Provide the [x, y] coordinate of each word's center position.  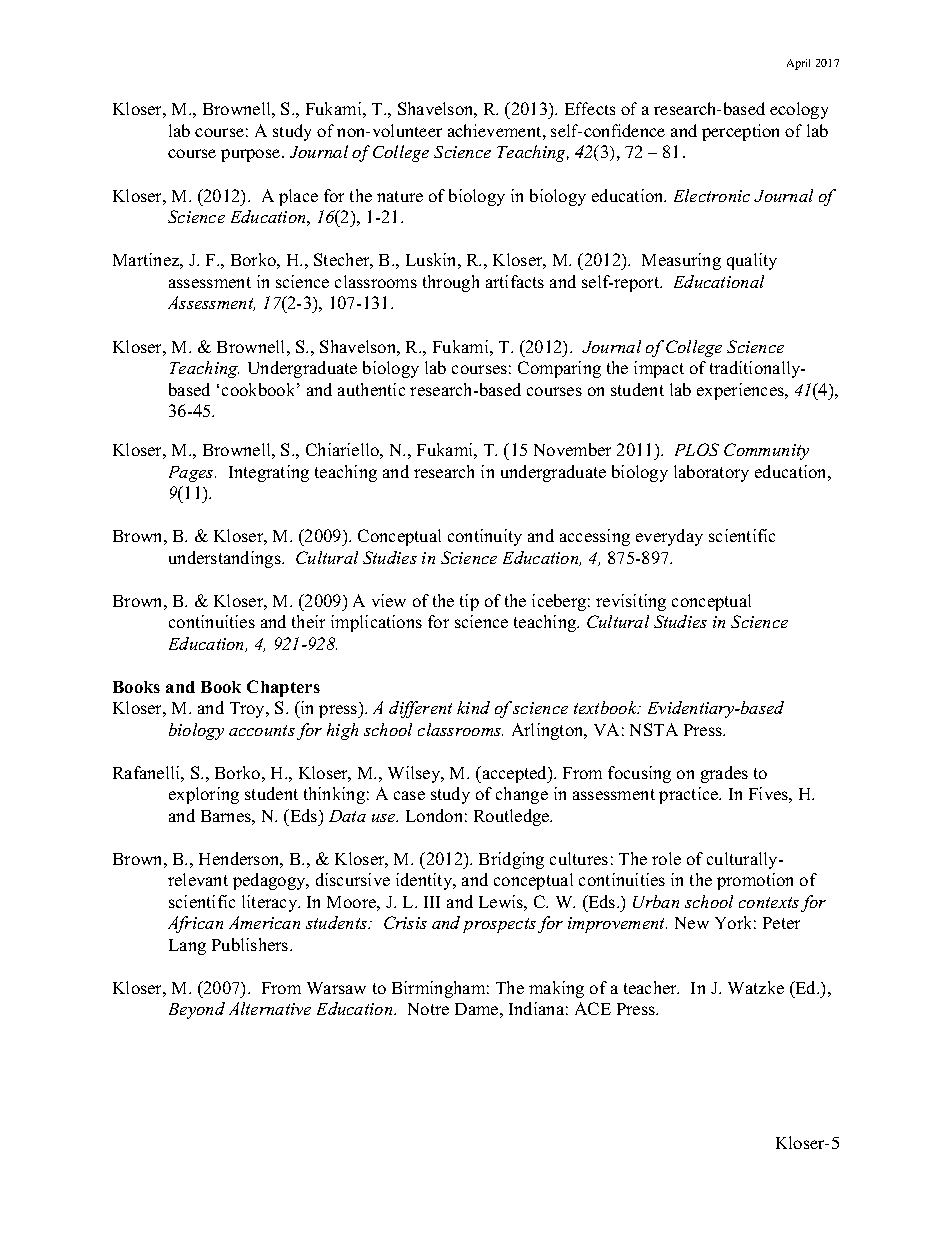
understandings [226, 559]
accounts [262, 730]
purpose [252, 155]
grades [724, 774]
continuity [485, 537]
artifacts [515, 281]
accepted [515, 774]
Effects [590, 108]
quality [752, 261]
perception [740, 132]
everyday [669, 537]
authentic [371, 389]
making [556, 989]
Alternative [270, 1008]
